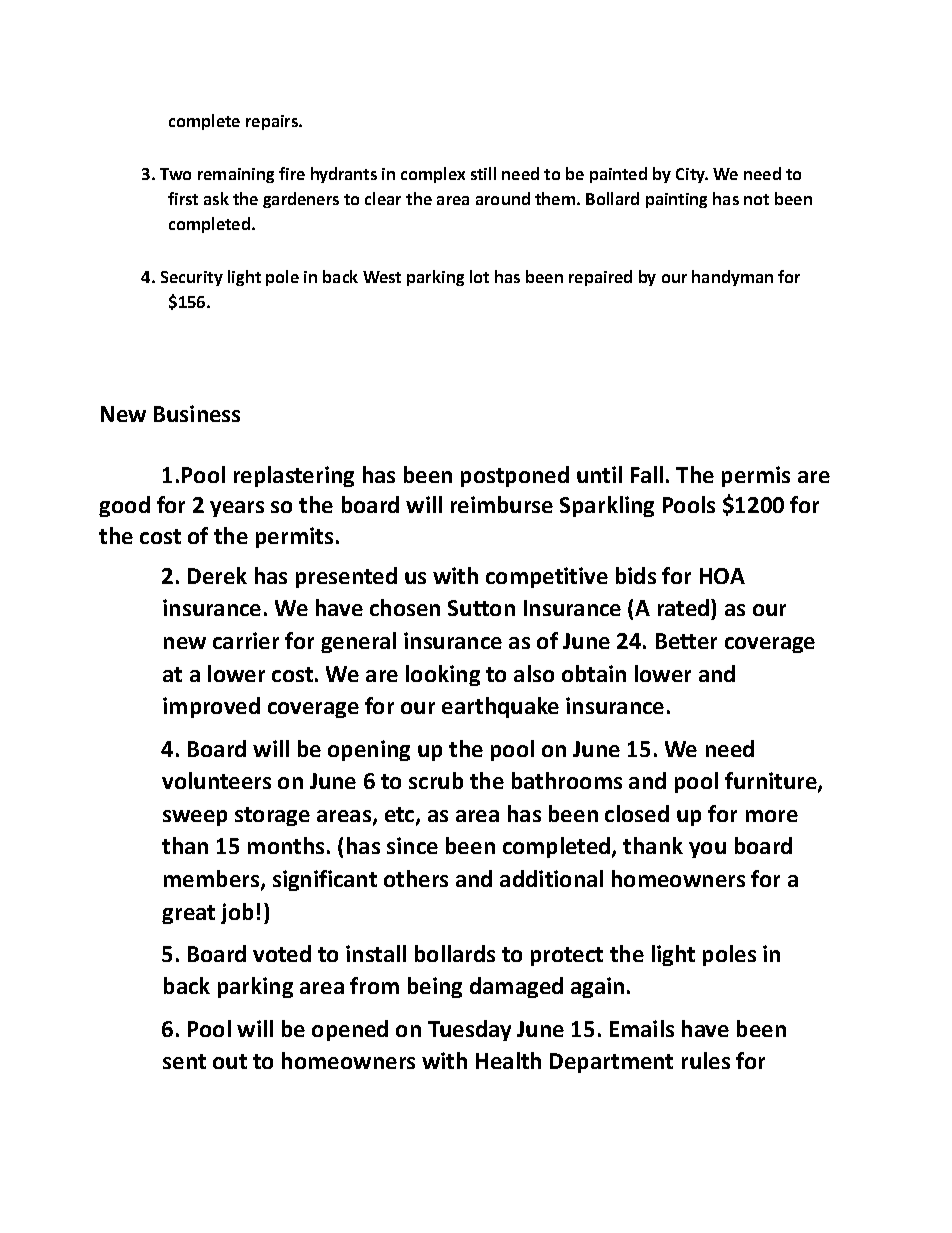  I want to click on members, so click(213, 880).
